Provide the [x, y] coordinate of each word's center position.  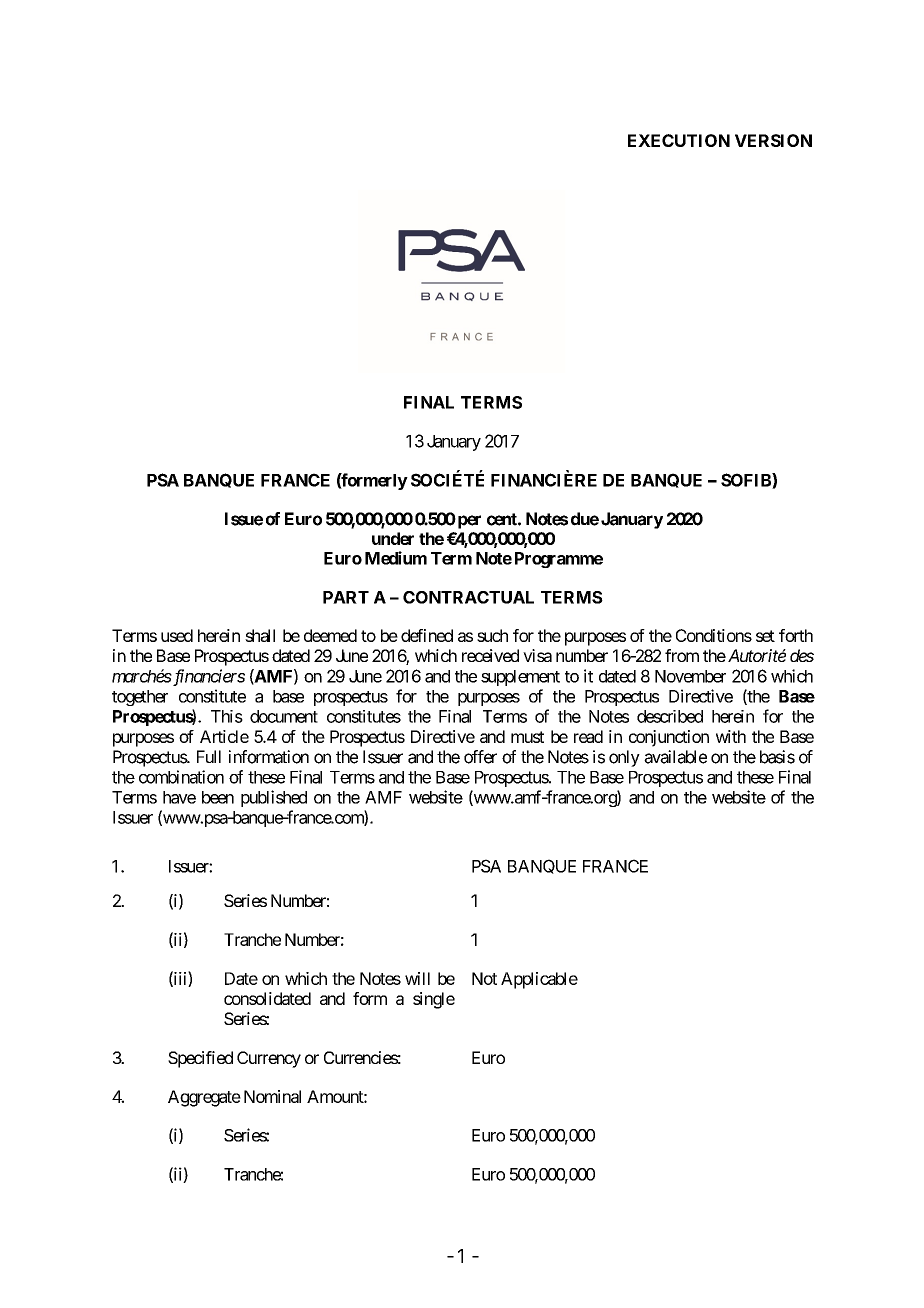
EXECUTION [679, 140]
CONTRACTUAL [468, 597]
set [765, 636]
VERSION [773, 140]
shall [260, 635]
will [417, 978]
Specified [200, 1059]
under [393, 538]
